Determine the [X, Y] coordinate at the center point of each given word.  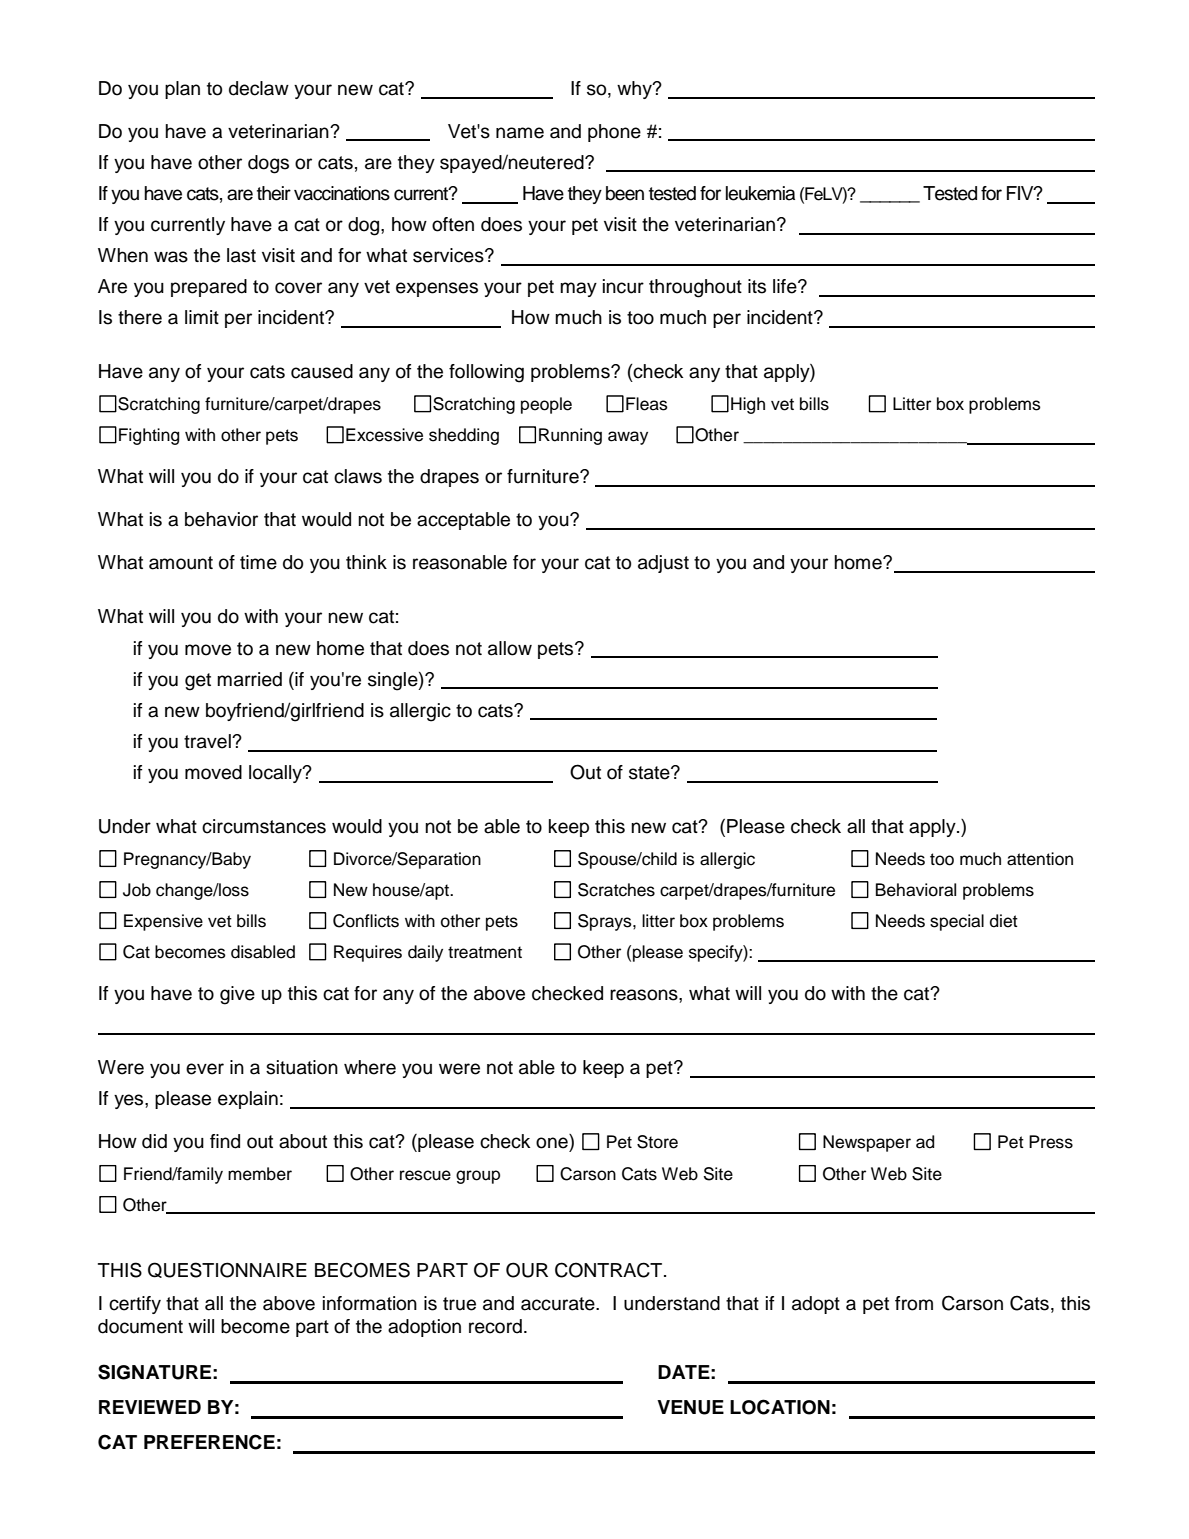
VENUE [690, 1407]
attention [1040, 859]
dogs [268, 164]
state [650, 773]
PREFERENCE [209, 1442]
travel [208, 741]
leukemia [760, 193]
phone [614, 133]
